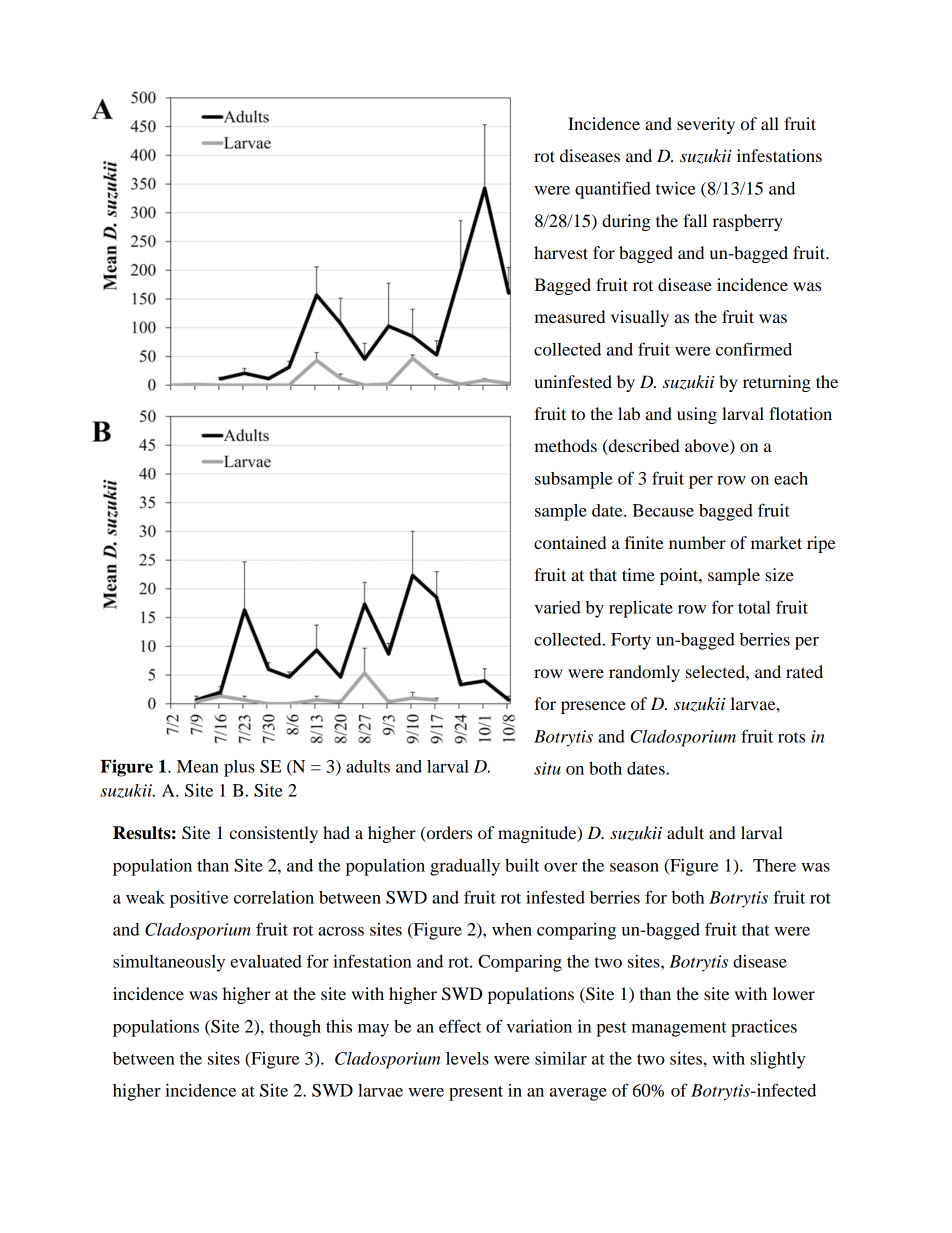  What do you see at coordinates (565, 445) in the document?
I see `methods` at bounding box center [565, 445].
